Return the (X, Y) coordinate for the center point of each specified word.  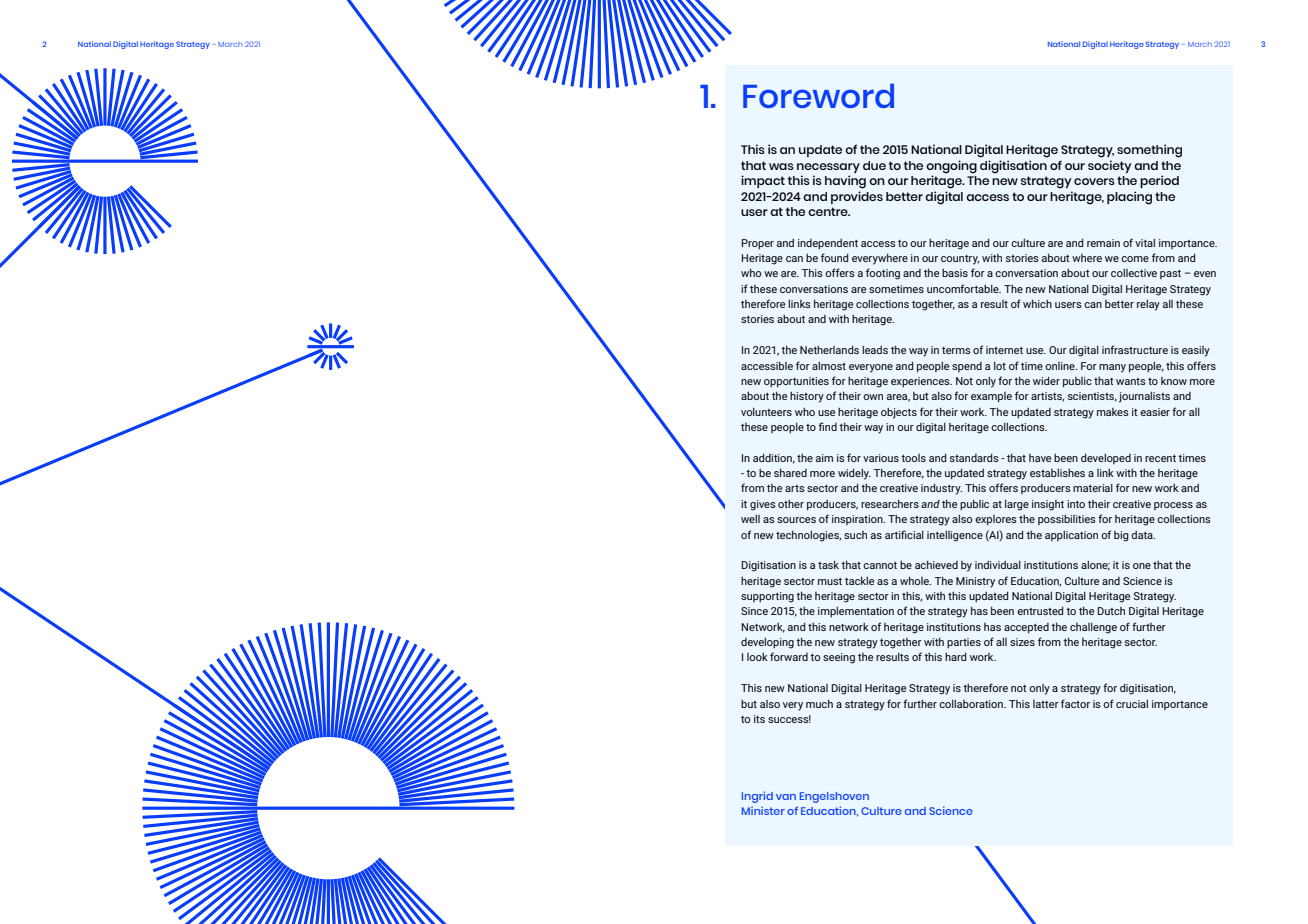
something (1149, 151)
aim (824, 458)
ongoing (951, 168)
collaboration (972, 704)
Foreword (818, 95)
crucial (1132, 704)
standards (974, 458)
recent (1160, 458)
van (786, 797)
